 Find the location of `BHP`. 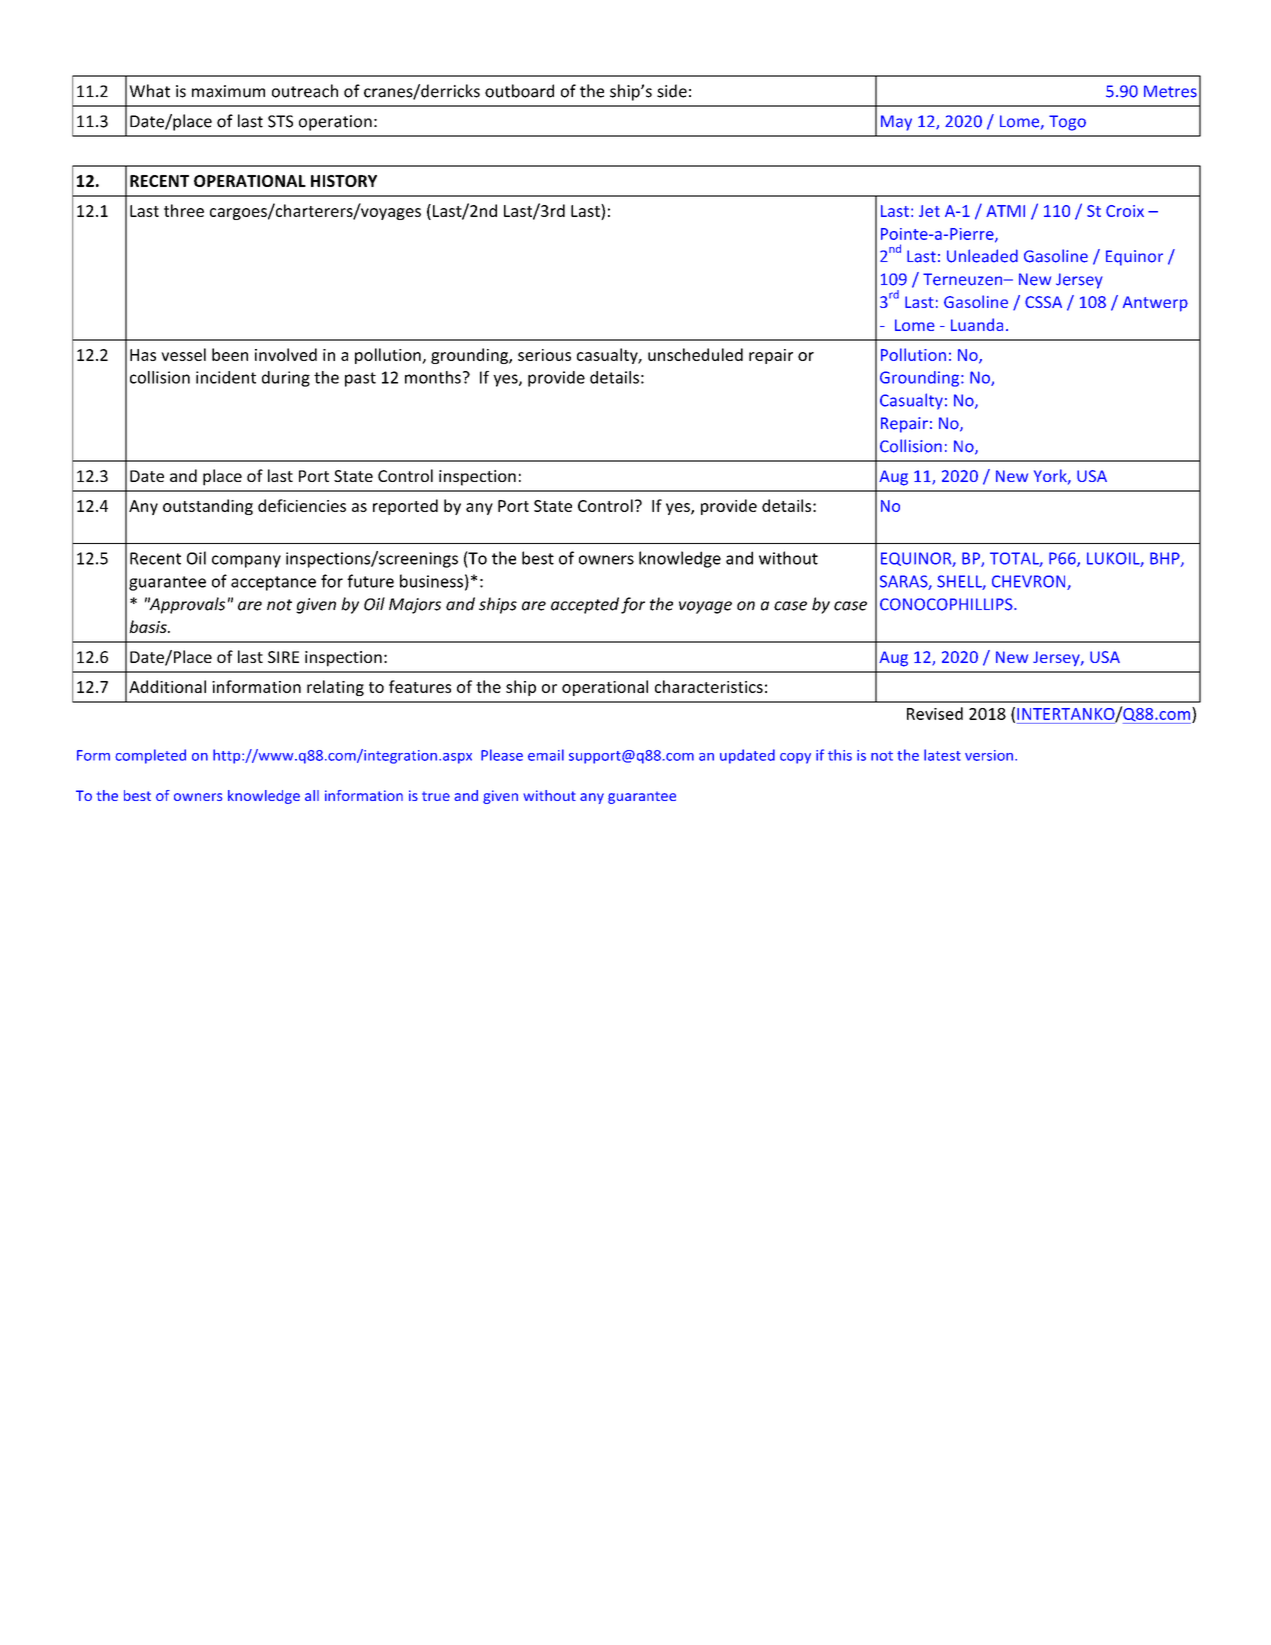

BHP is located at coordinates (1166, 559).
